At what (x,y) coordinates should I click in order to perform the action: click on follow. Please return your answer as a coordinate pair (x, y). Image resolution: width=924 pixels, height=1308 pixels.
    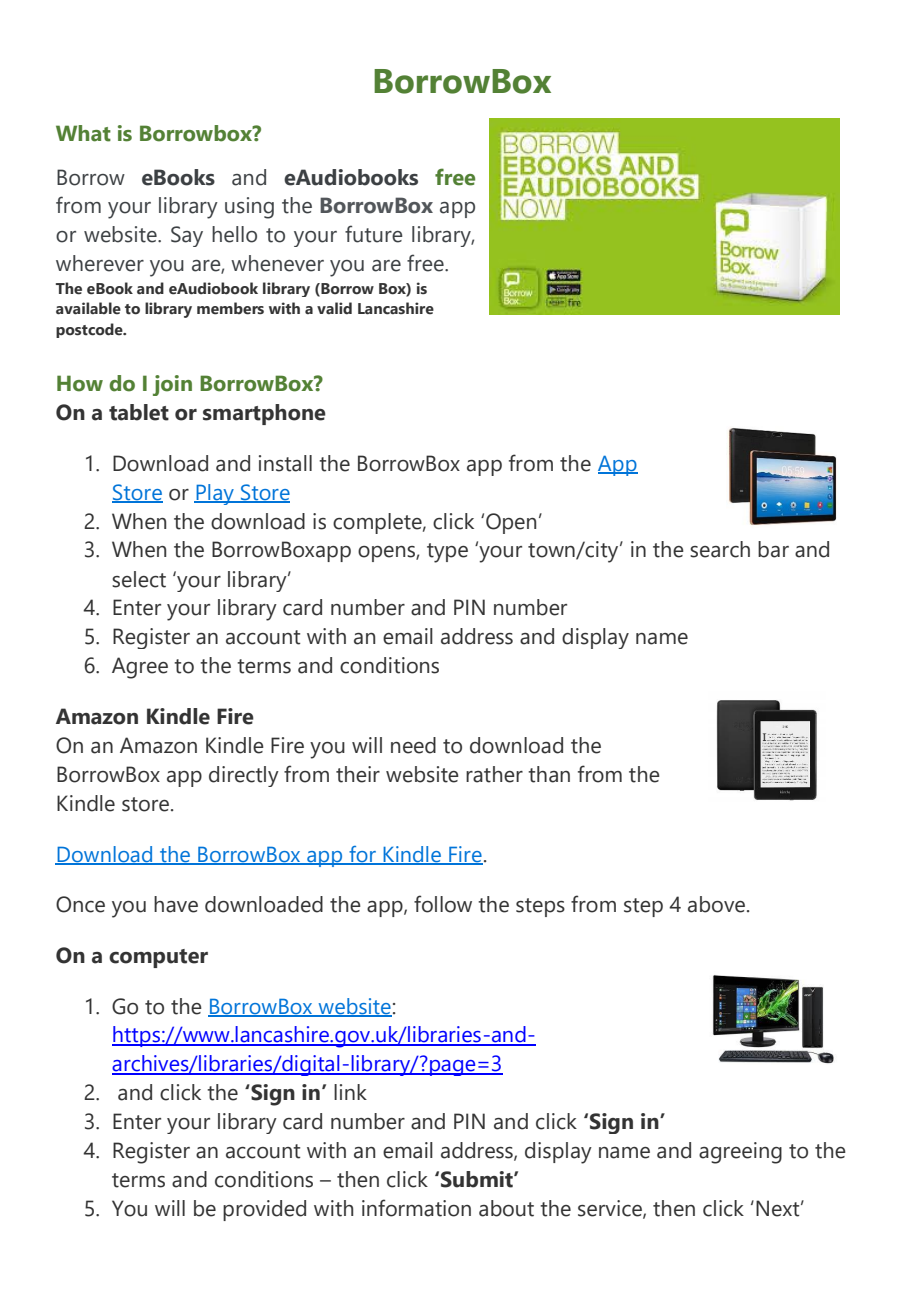
    Looking at the image, I should click on (443, 904).
